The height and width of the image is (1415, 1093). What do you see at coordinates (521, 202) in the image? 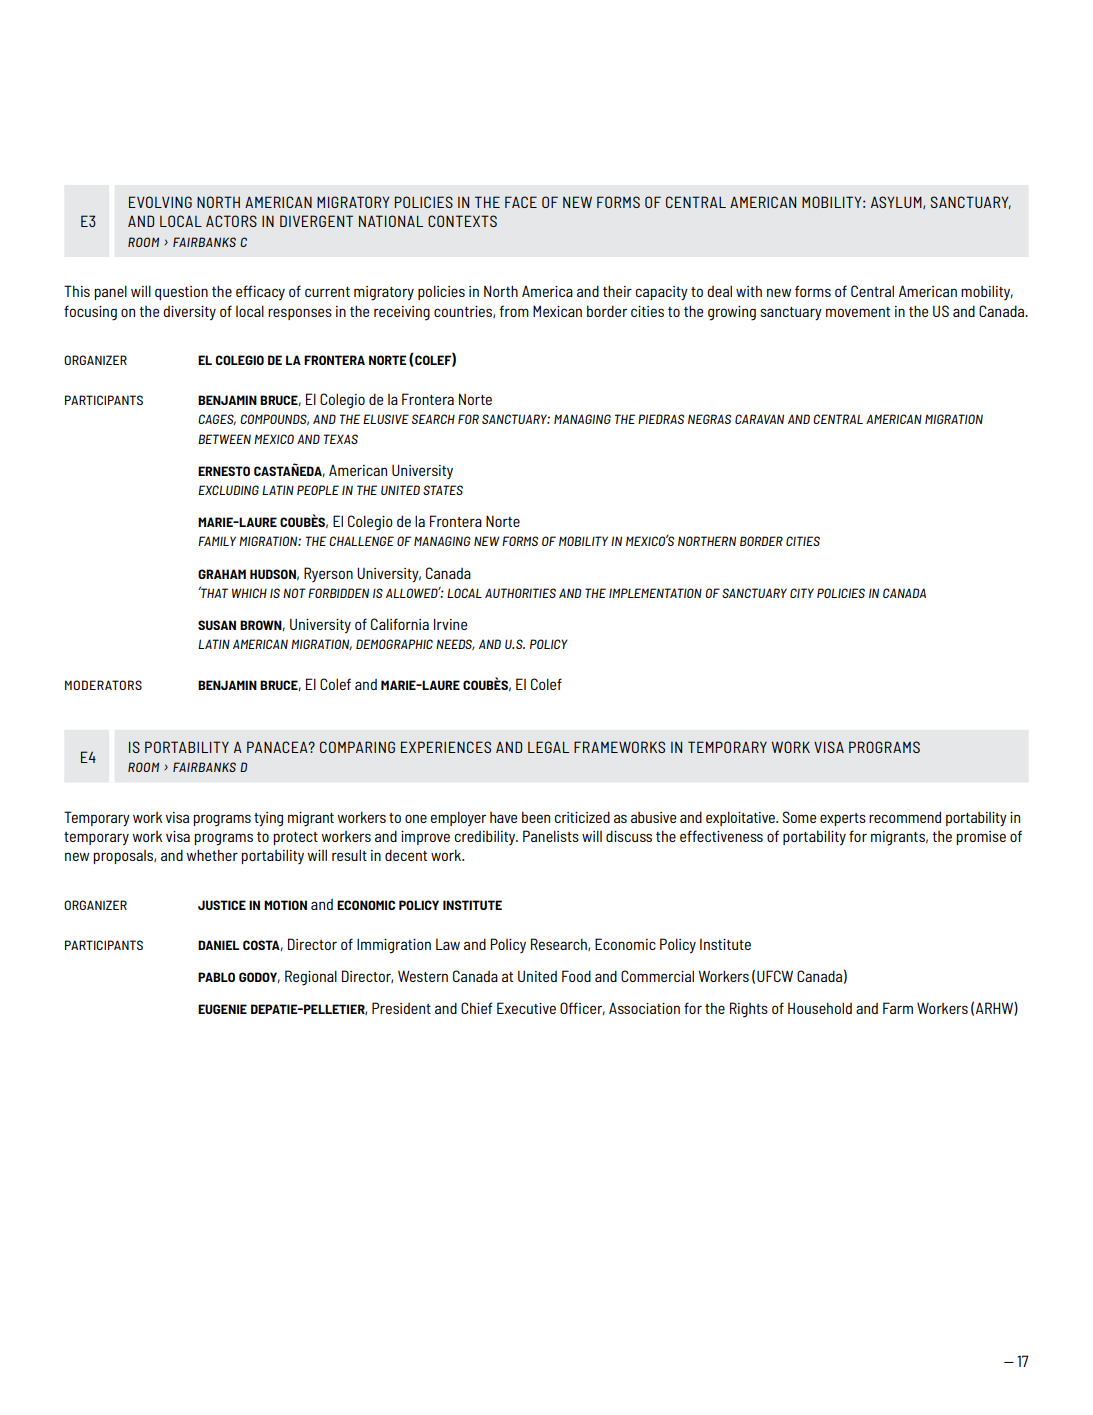
I see `FACE` at bounding box center [521, 202].
